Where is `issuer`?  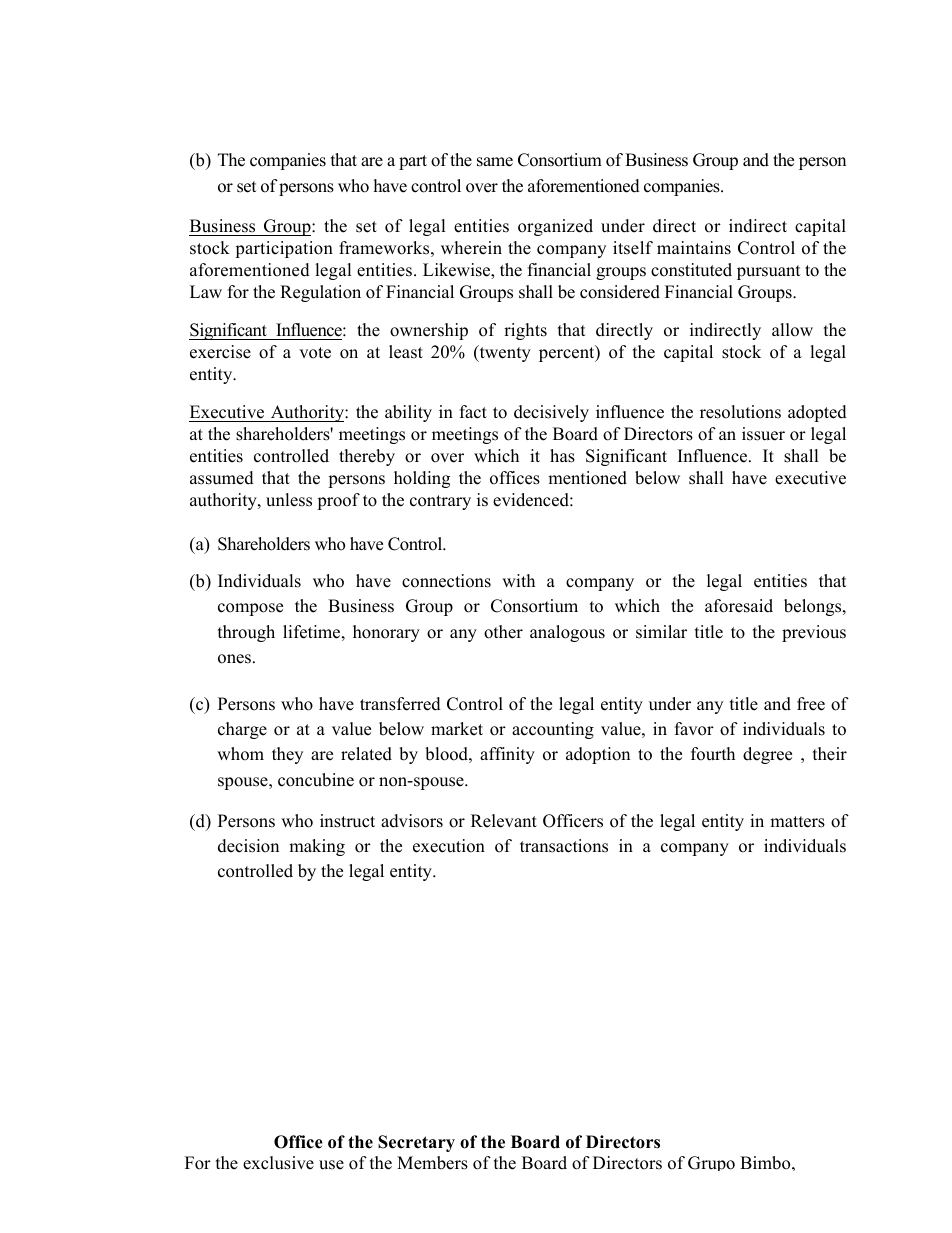 issuer is located at coordinates (763, 434).
